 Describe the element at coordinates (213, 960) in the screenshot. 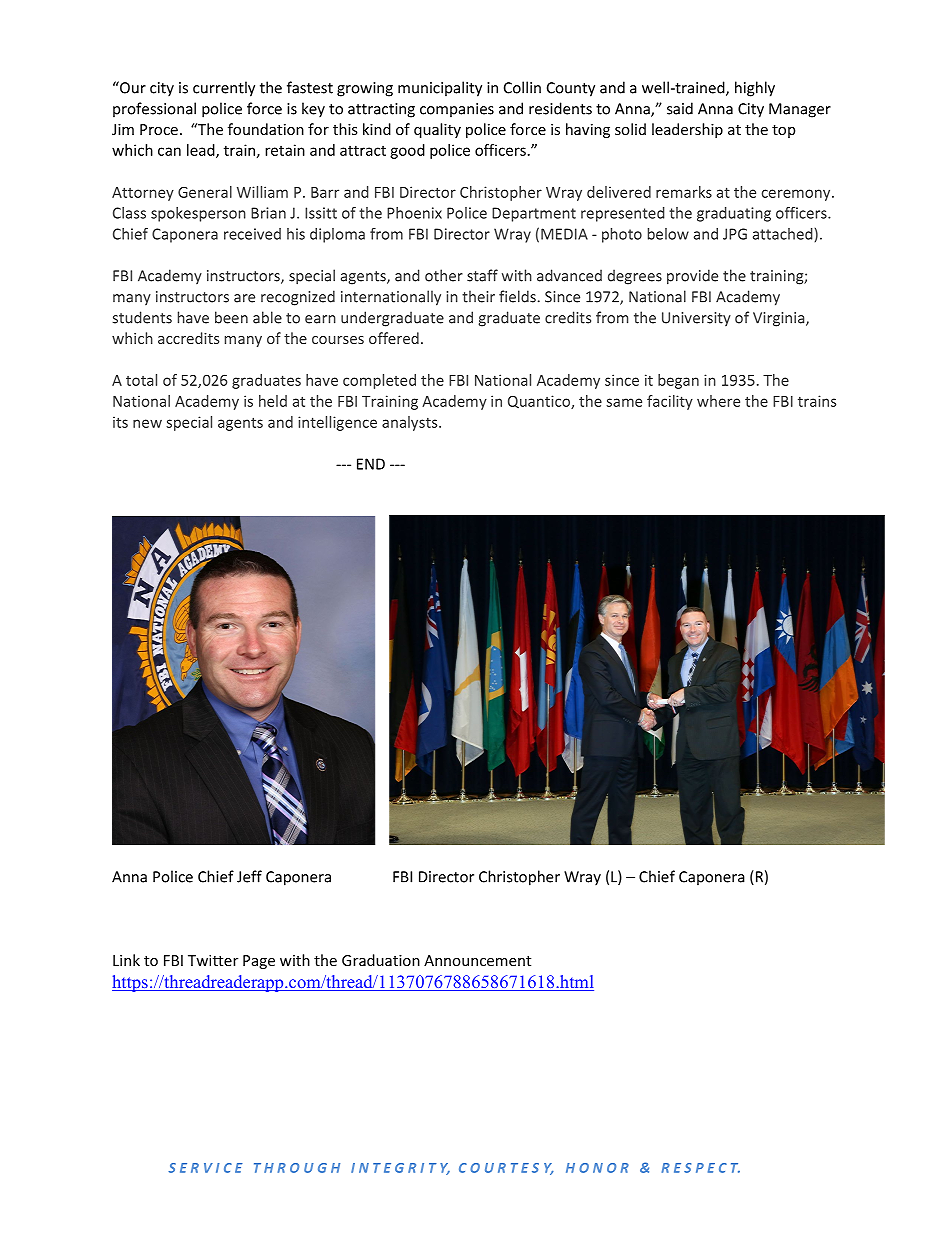

I see `Twitter` at that location.
